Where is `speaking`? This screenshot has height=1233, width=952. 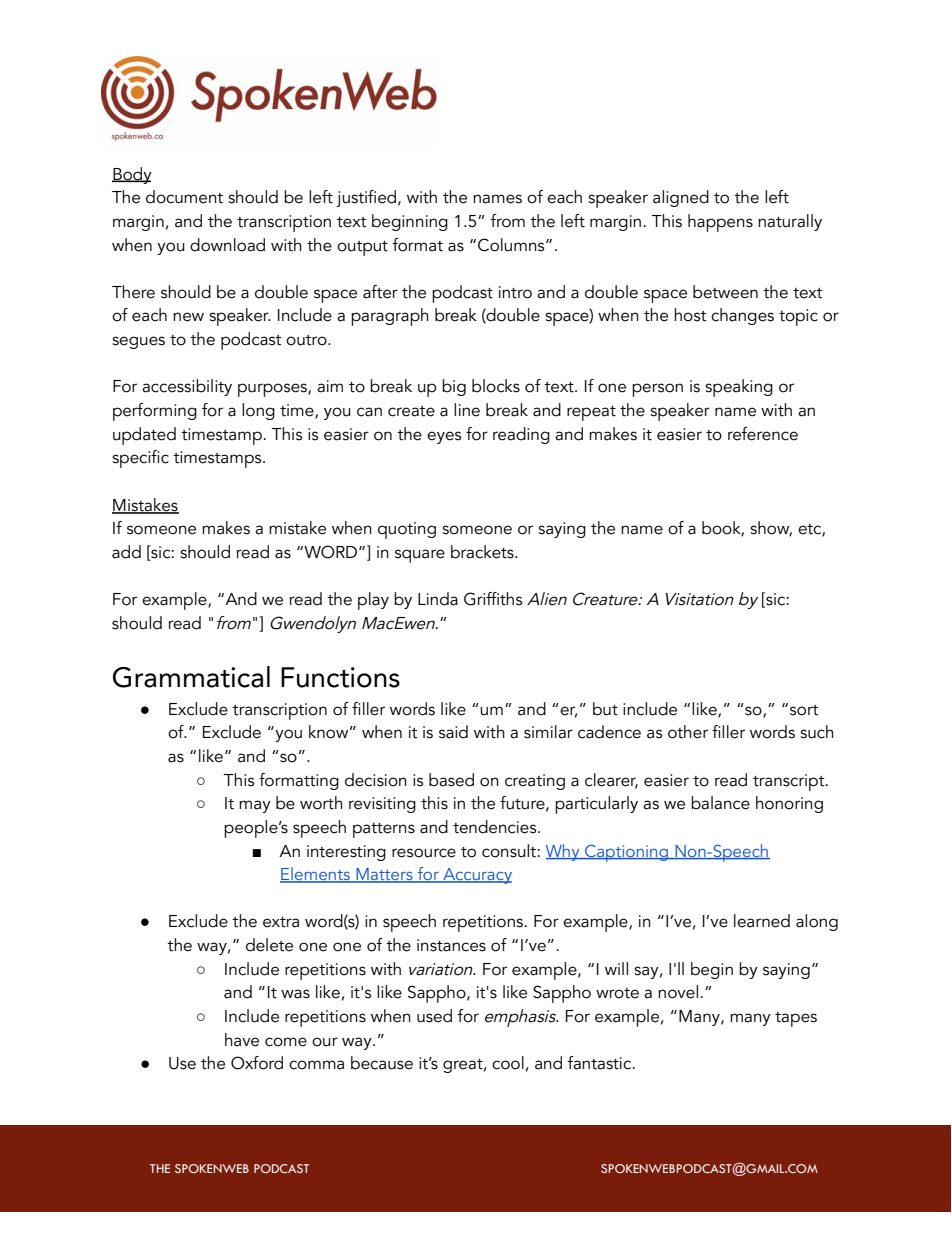
speaking is located at coordinates (739, 388).
